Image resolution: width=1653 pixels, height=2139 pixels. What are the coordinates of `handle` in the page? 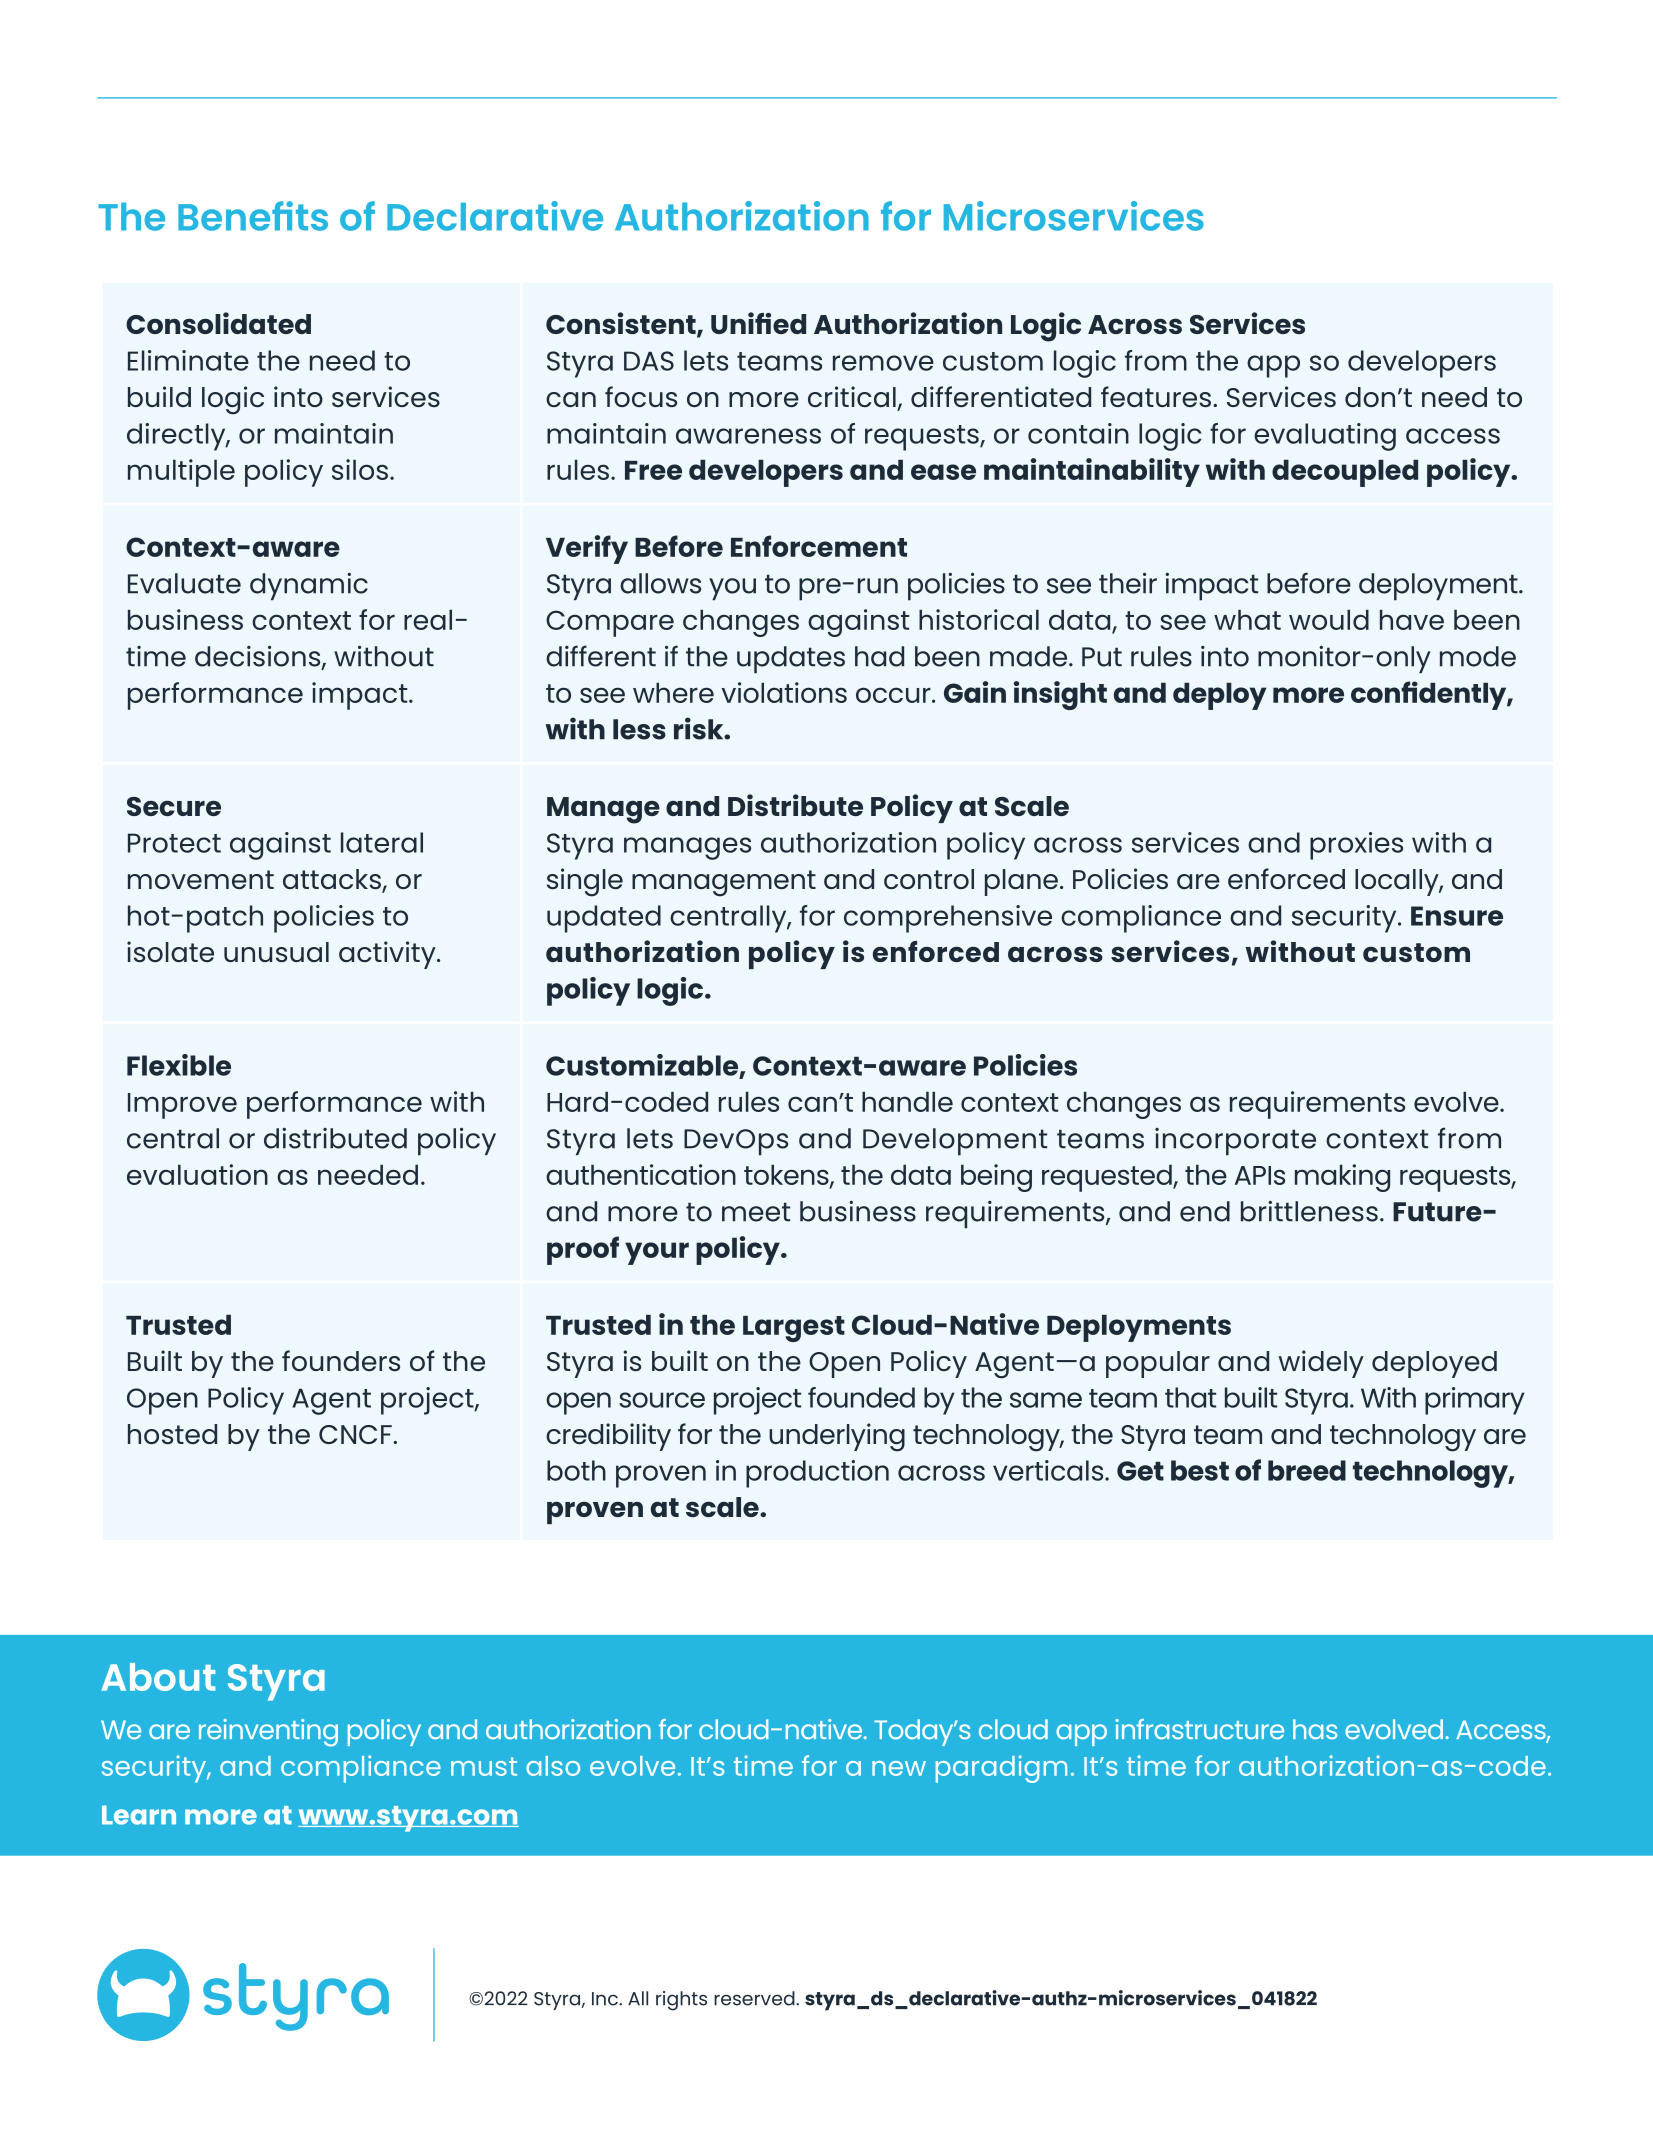 It's located at (907, 1102).
